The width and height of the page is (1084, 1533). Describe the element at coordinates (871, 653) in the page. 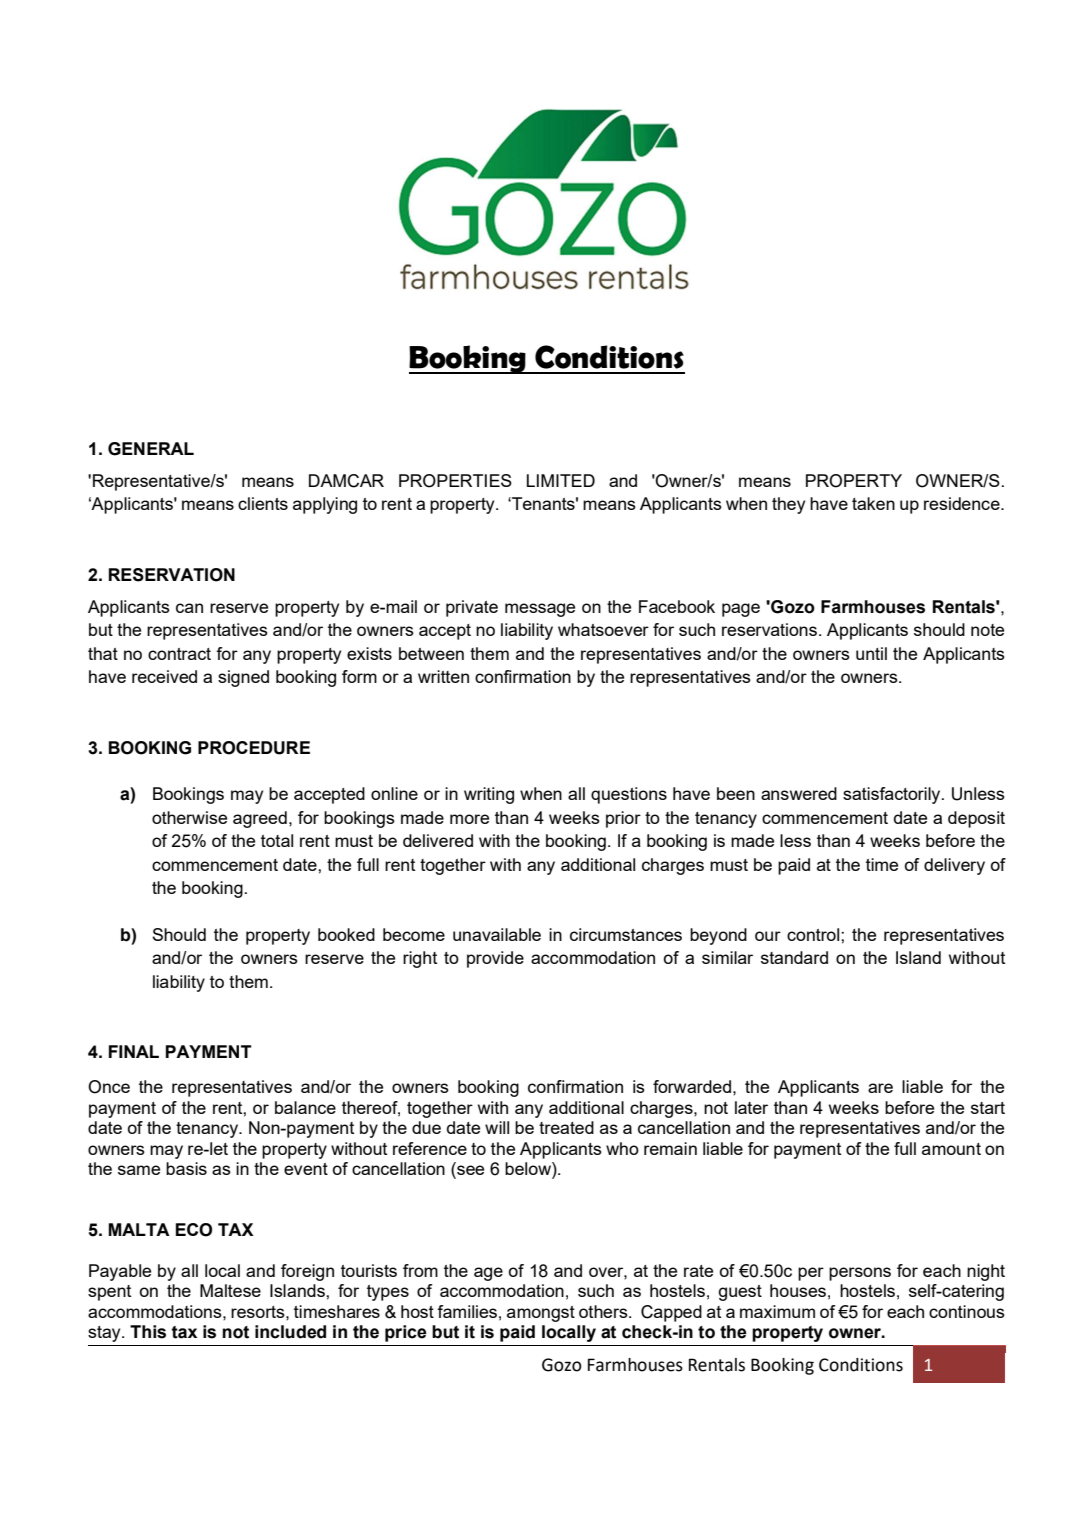

I see `until` at that location.
